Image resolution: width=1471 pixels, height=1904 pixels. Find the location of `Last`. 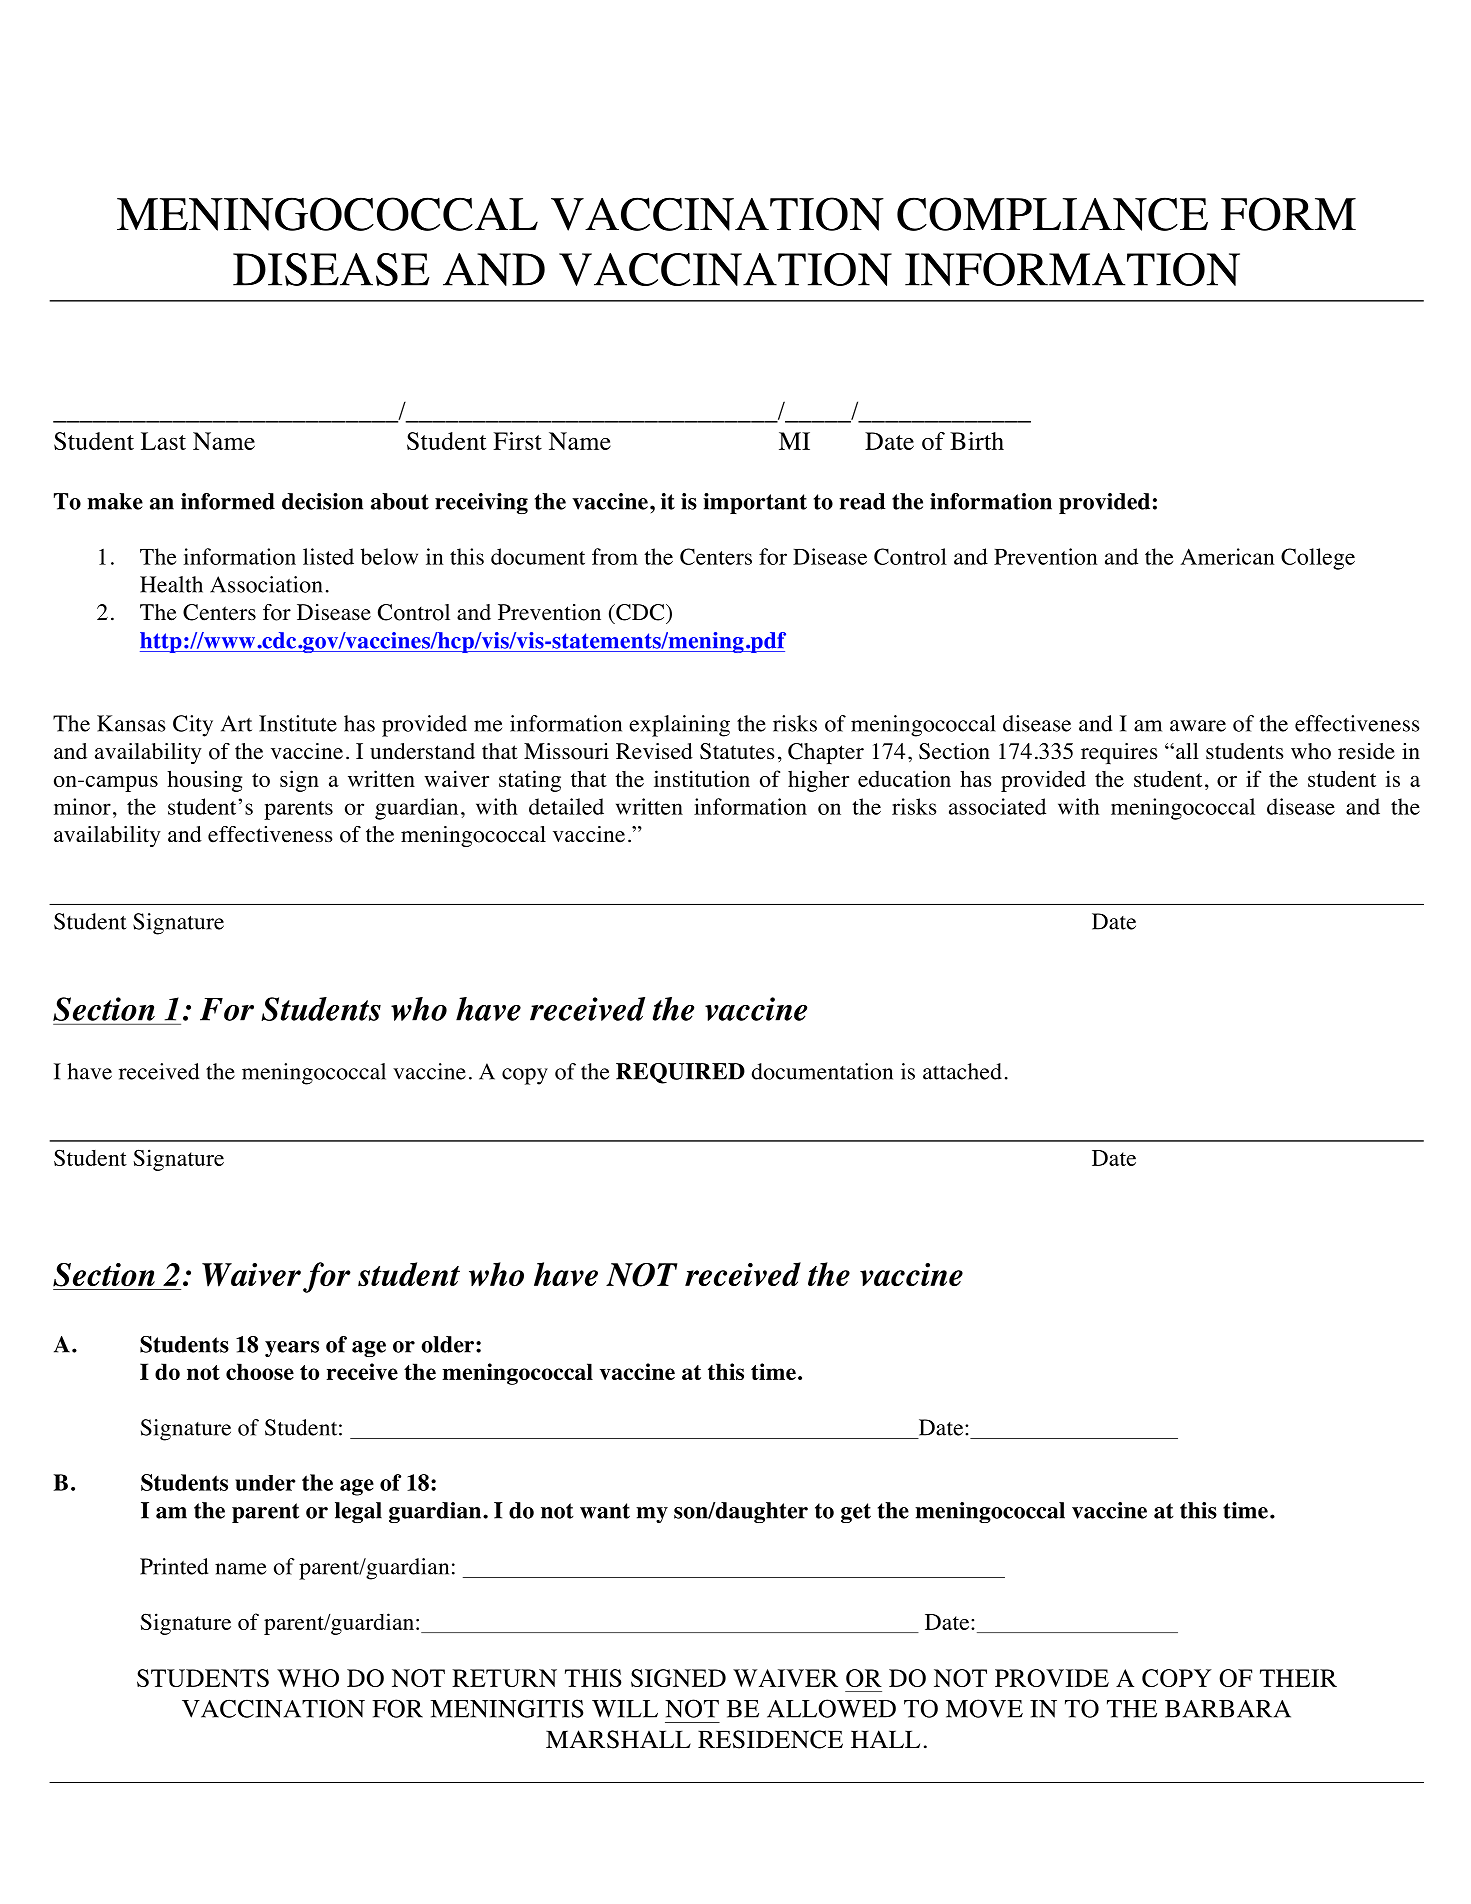

Last is located at coordinates (163, 441).
